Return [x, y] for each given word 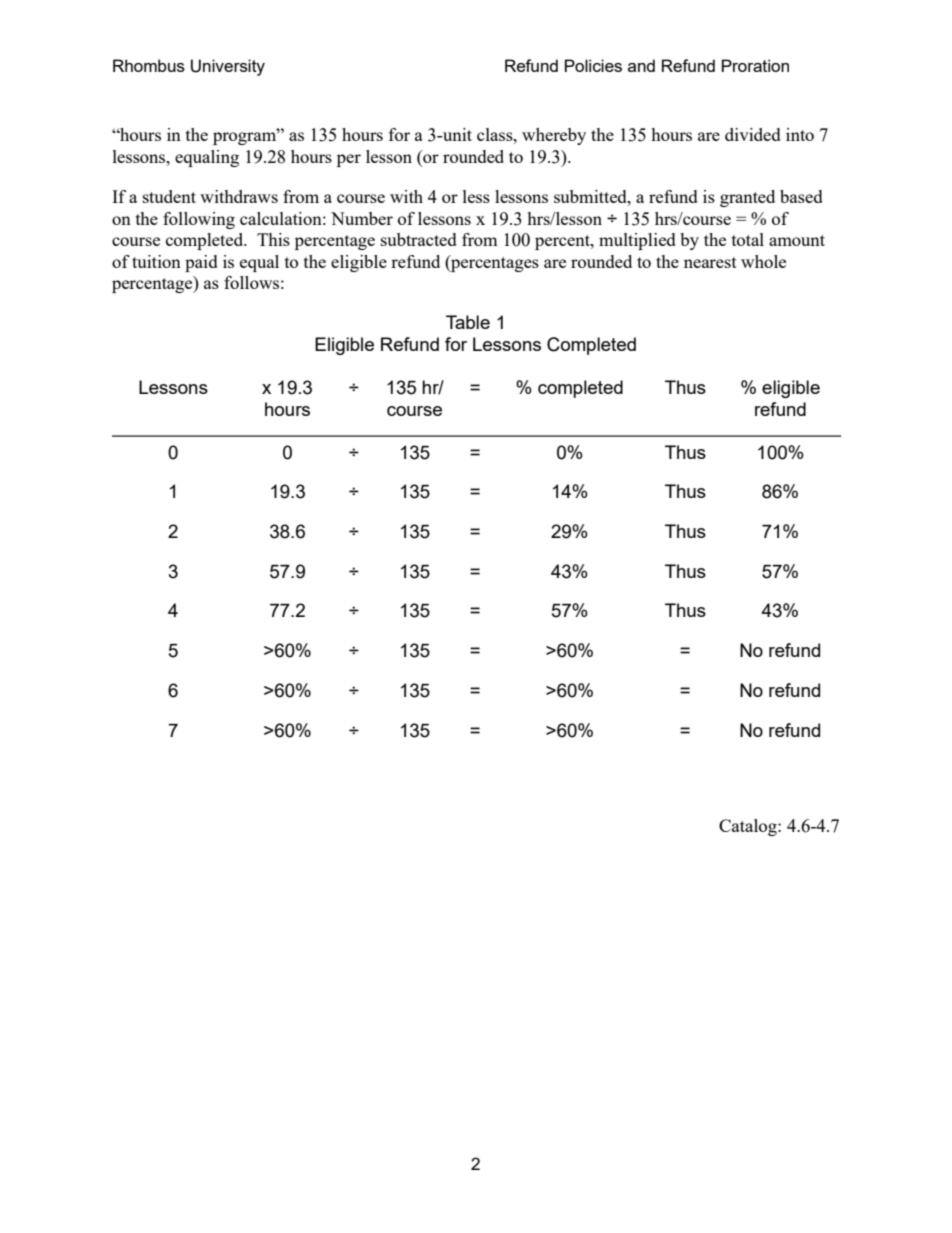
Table [468, 322]
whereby [554, 136]
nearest [710, 262]
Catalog [749, 827]
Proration [755, 65]
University [228, 67]
